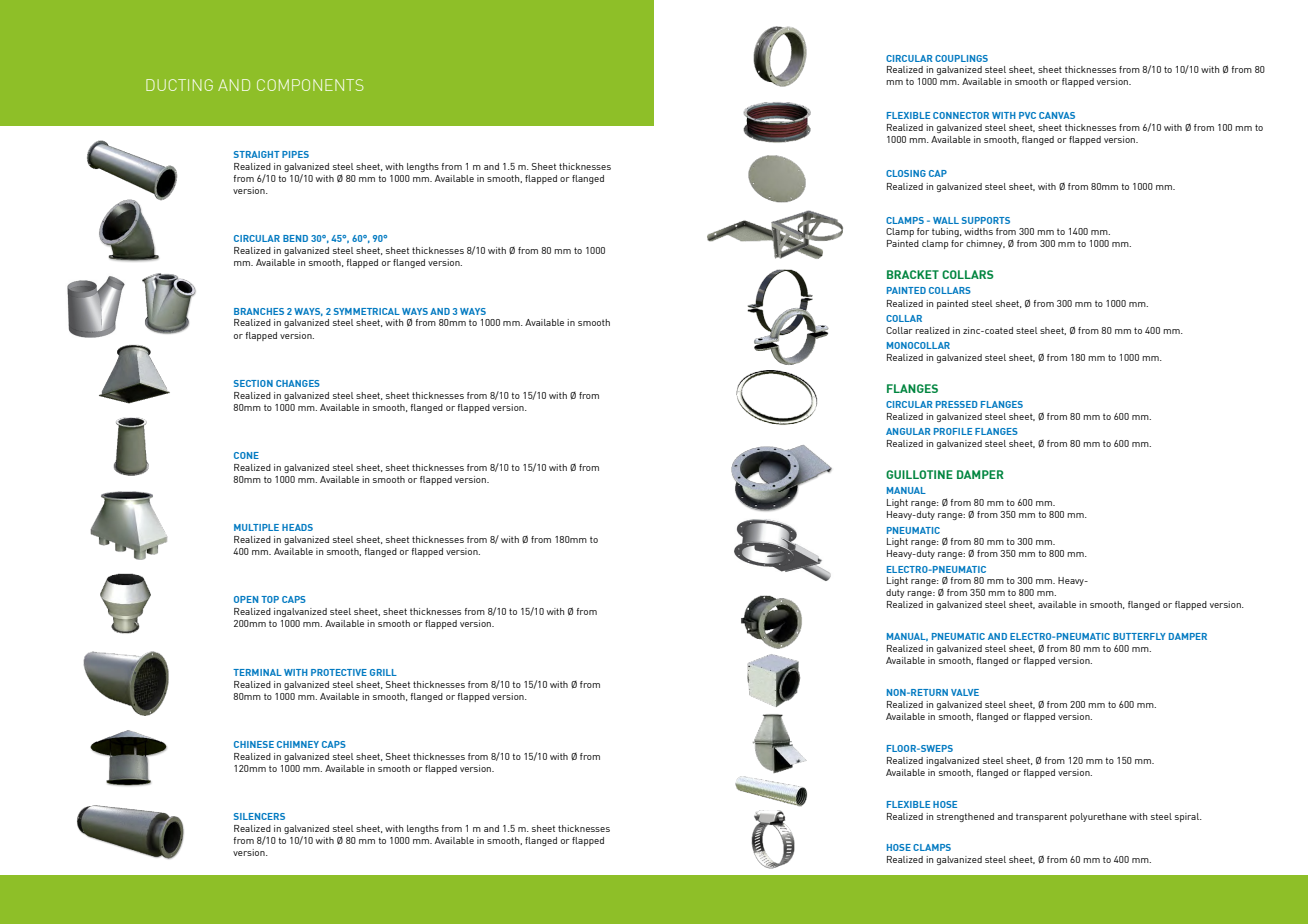 The height and width of the screenshot is (924, 1308). Describe the element at coordinates (259, 311) in the screenshot. I see `BRANCHES` at that location.
